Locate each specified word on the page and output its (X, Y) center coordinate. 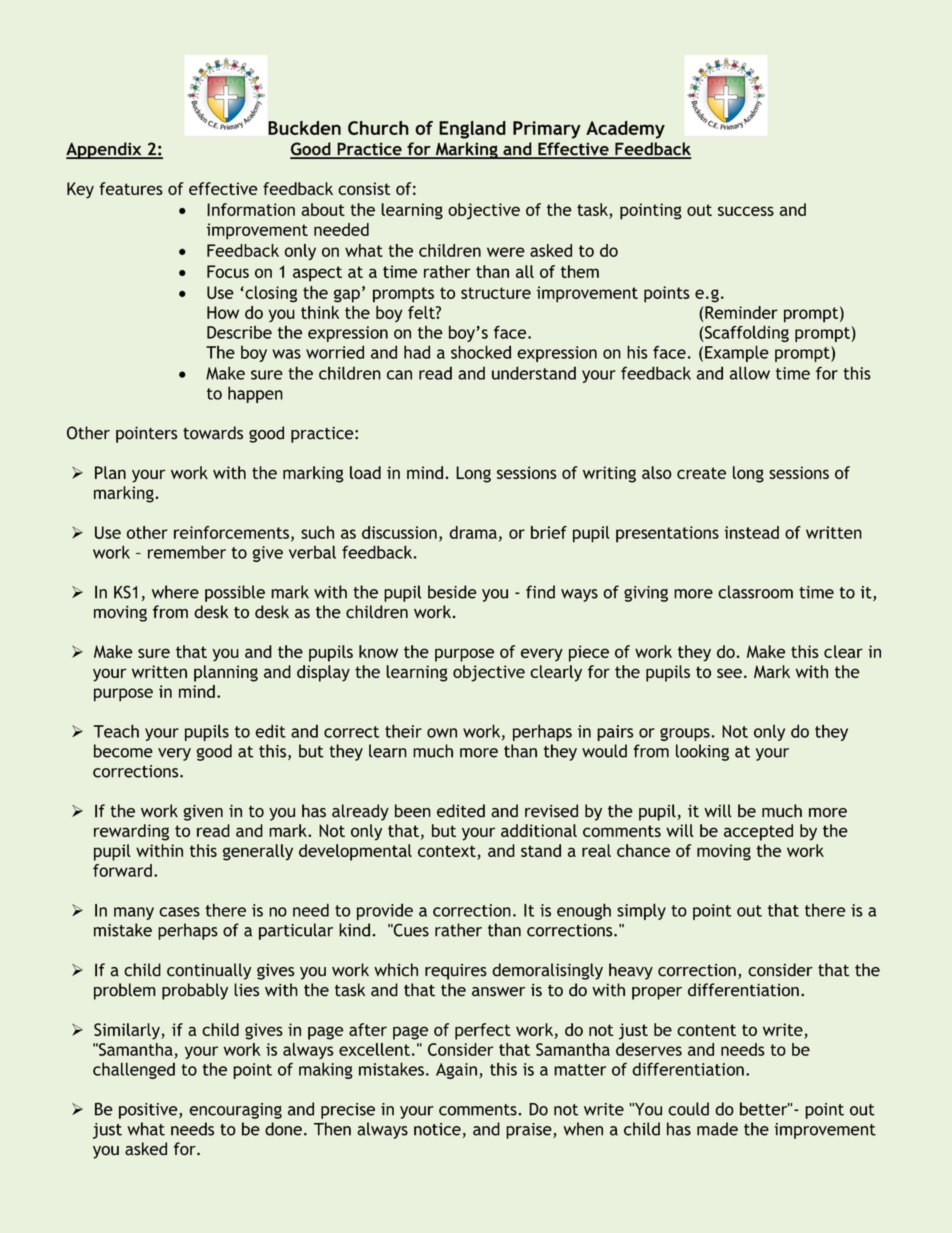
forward (122, 870)
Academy (625, 130)
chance (643, 850)
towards (213, 433)
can (399, 375)
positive (149, 1111)
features (131, 188)
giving (646, 594)
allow (750, 373)
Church (378, 128)
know (378, 651)
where (175, 592)
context (447, 851)
